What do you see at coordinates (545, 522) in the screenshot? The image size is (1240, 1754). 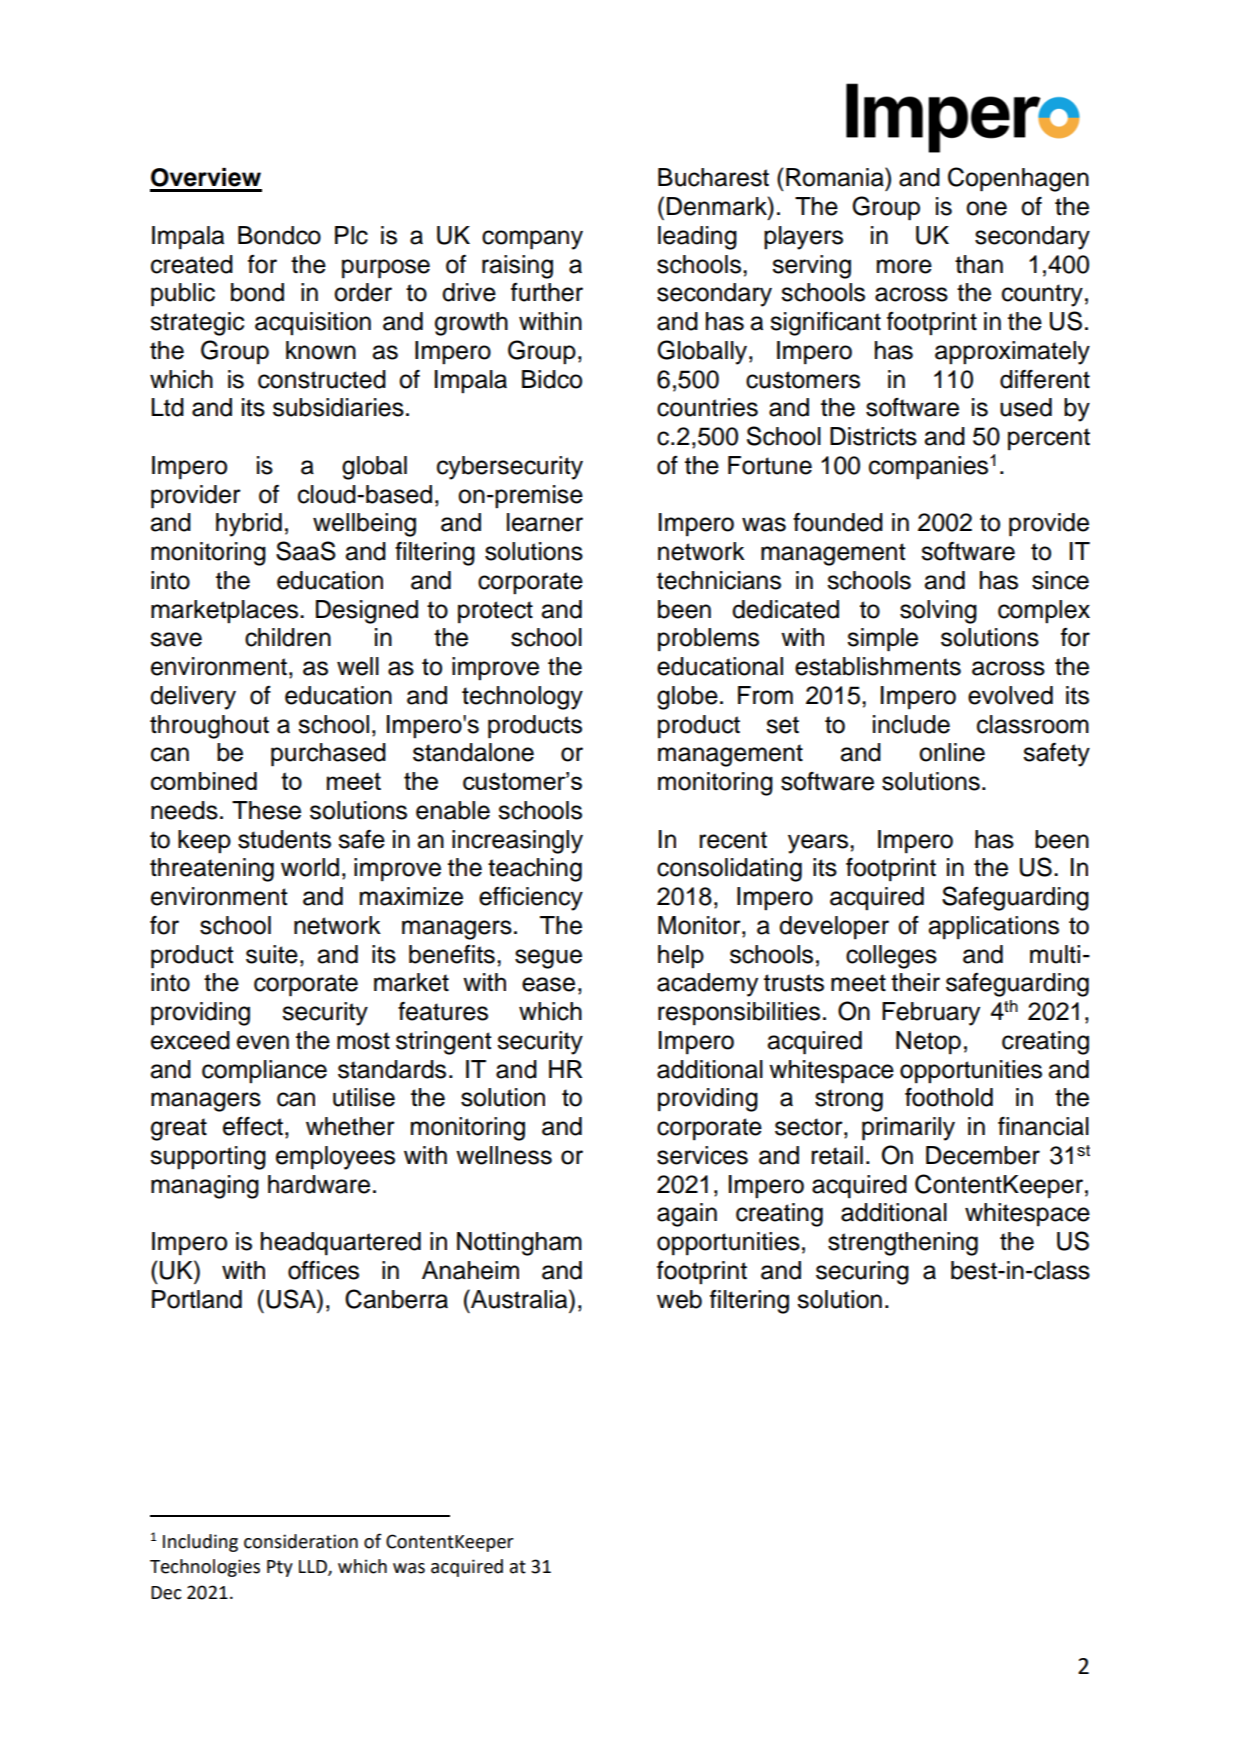 I see `learner` at bounding box center [545, 522].
